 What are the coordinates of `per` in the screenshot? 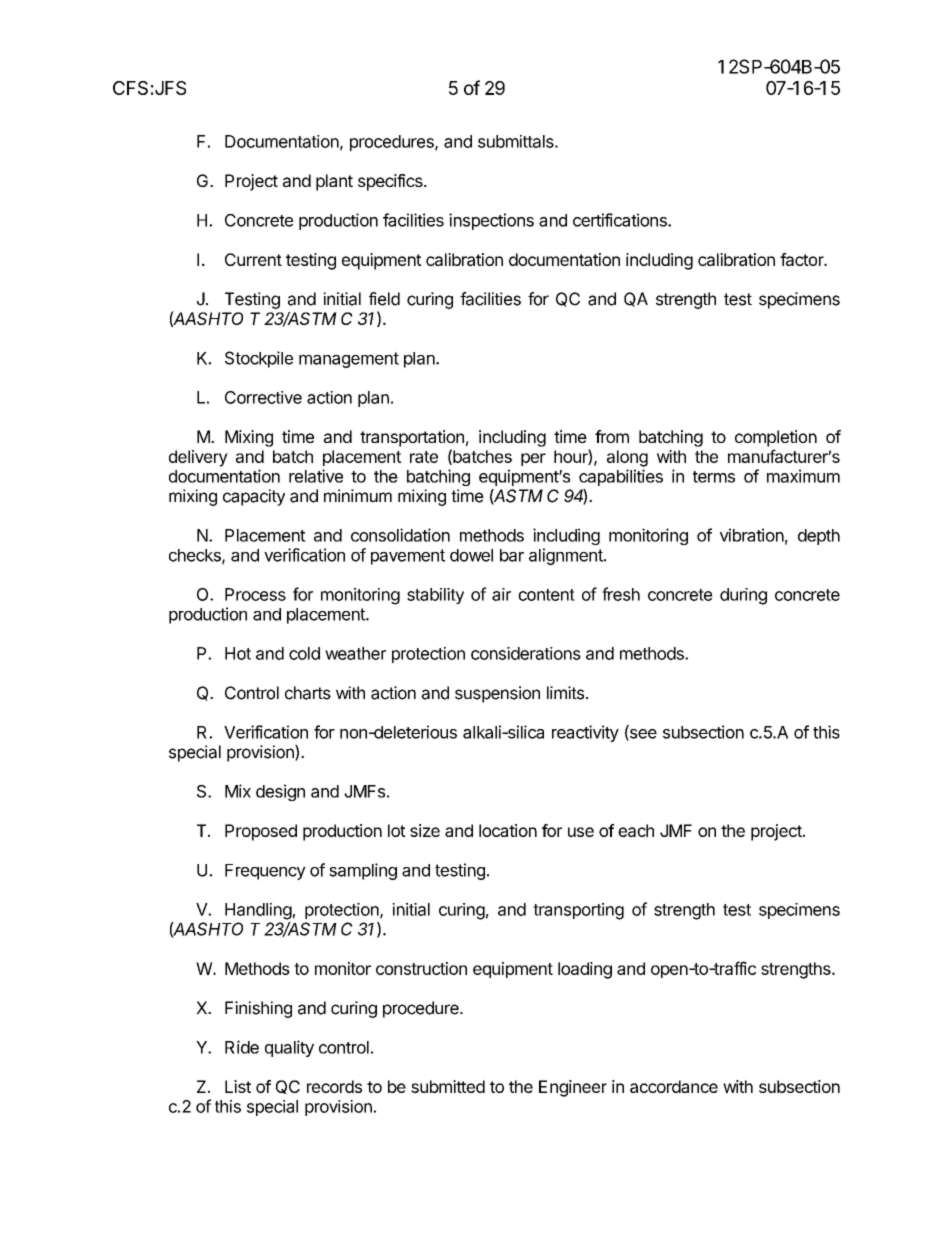 It's located at (533, 459).
